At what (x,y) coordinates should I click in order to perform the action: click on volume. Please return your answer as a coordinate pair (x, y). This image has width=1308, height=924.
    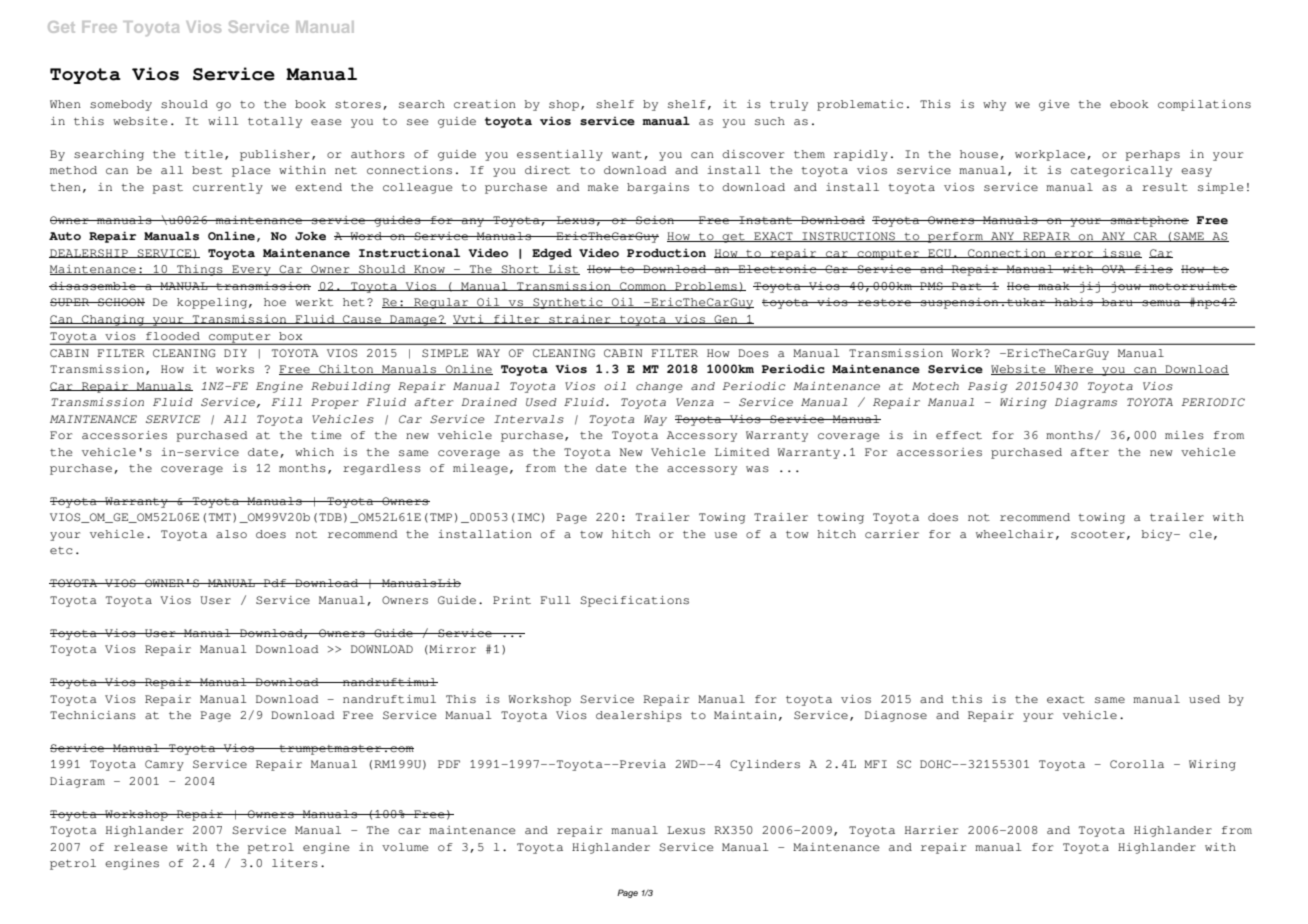
    Looking at the image, I should click on (405, 847).
